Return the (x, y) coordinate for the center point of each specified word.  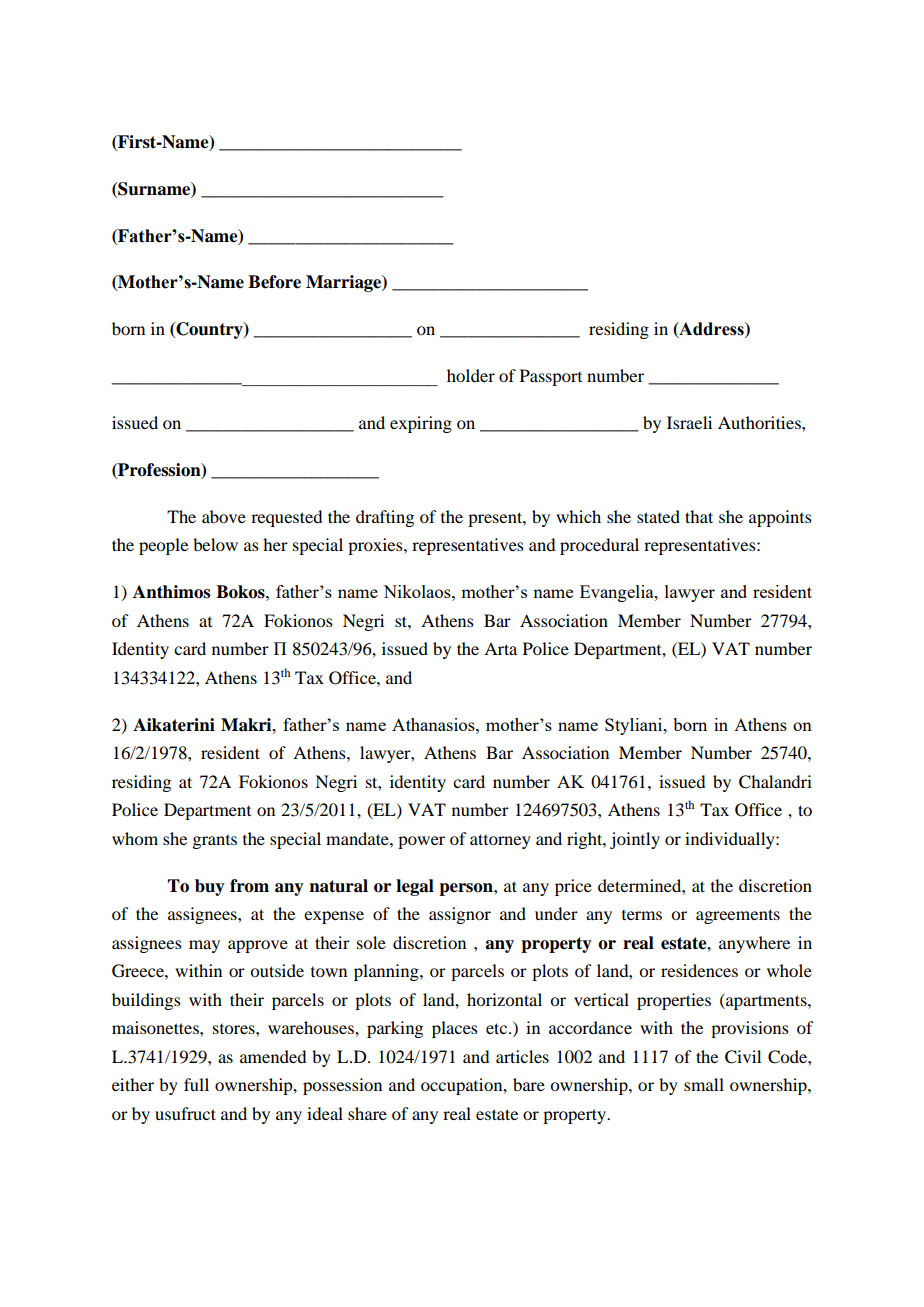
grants (214, 842)
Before (274, 282)
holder (471, 375)
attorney (500, 841)
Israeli (689, 422)
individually (731, 840)
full (196, 1084)
